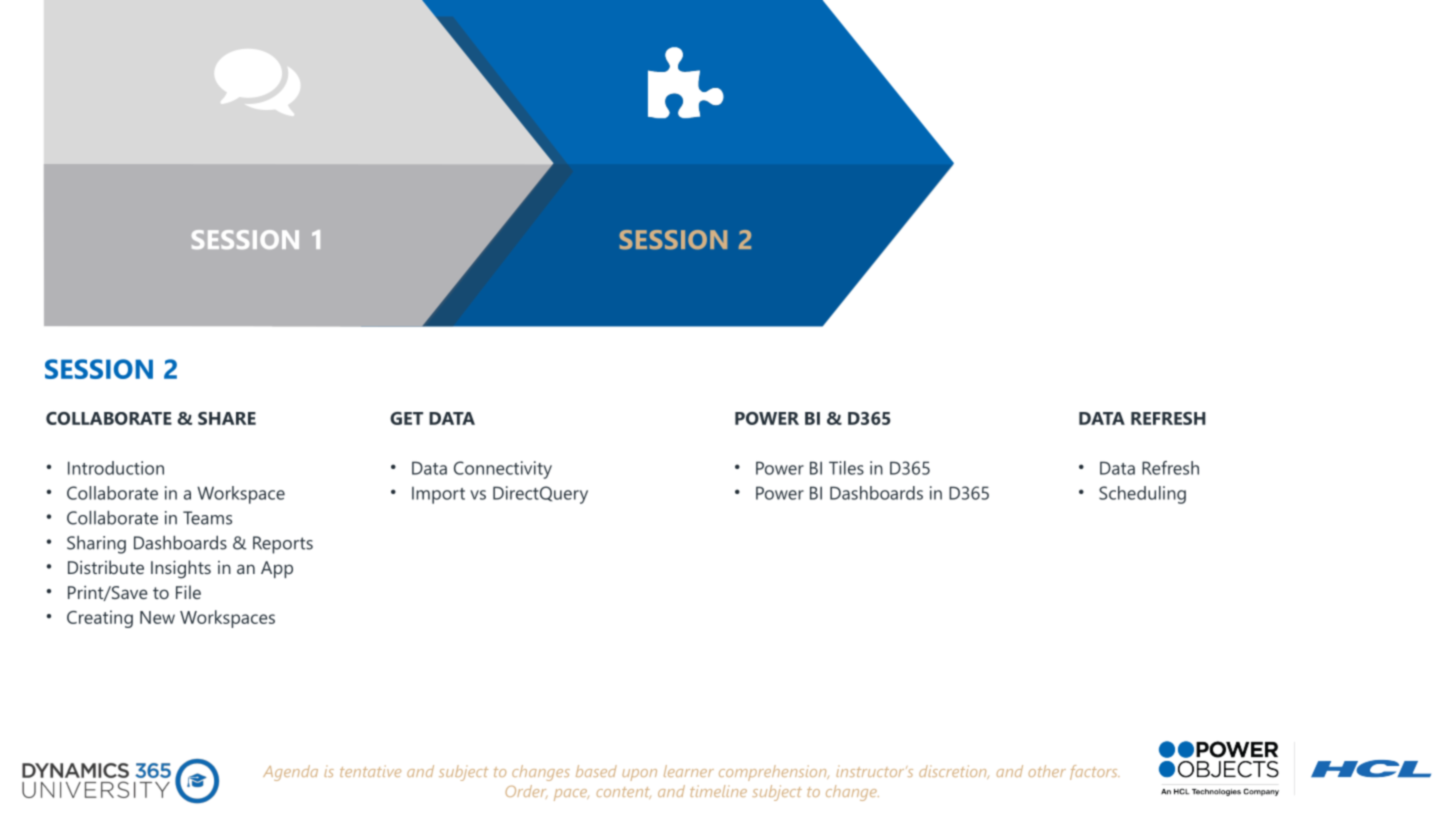 The image size is (1456, 819). I want to click on discretion, so click(954, 772).
